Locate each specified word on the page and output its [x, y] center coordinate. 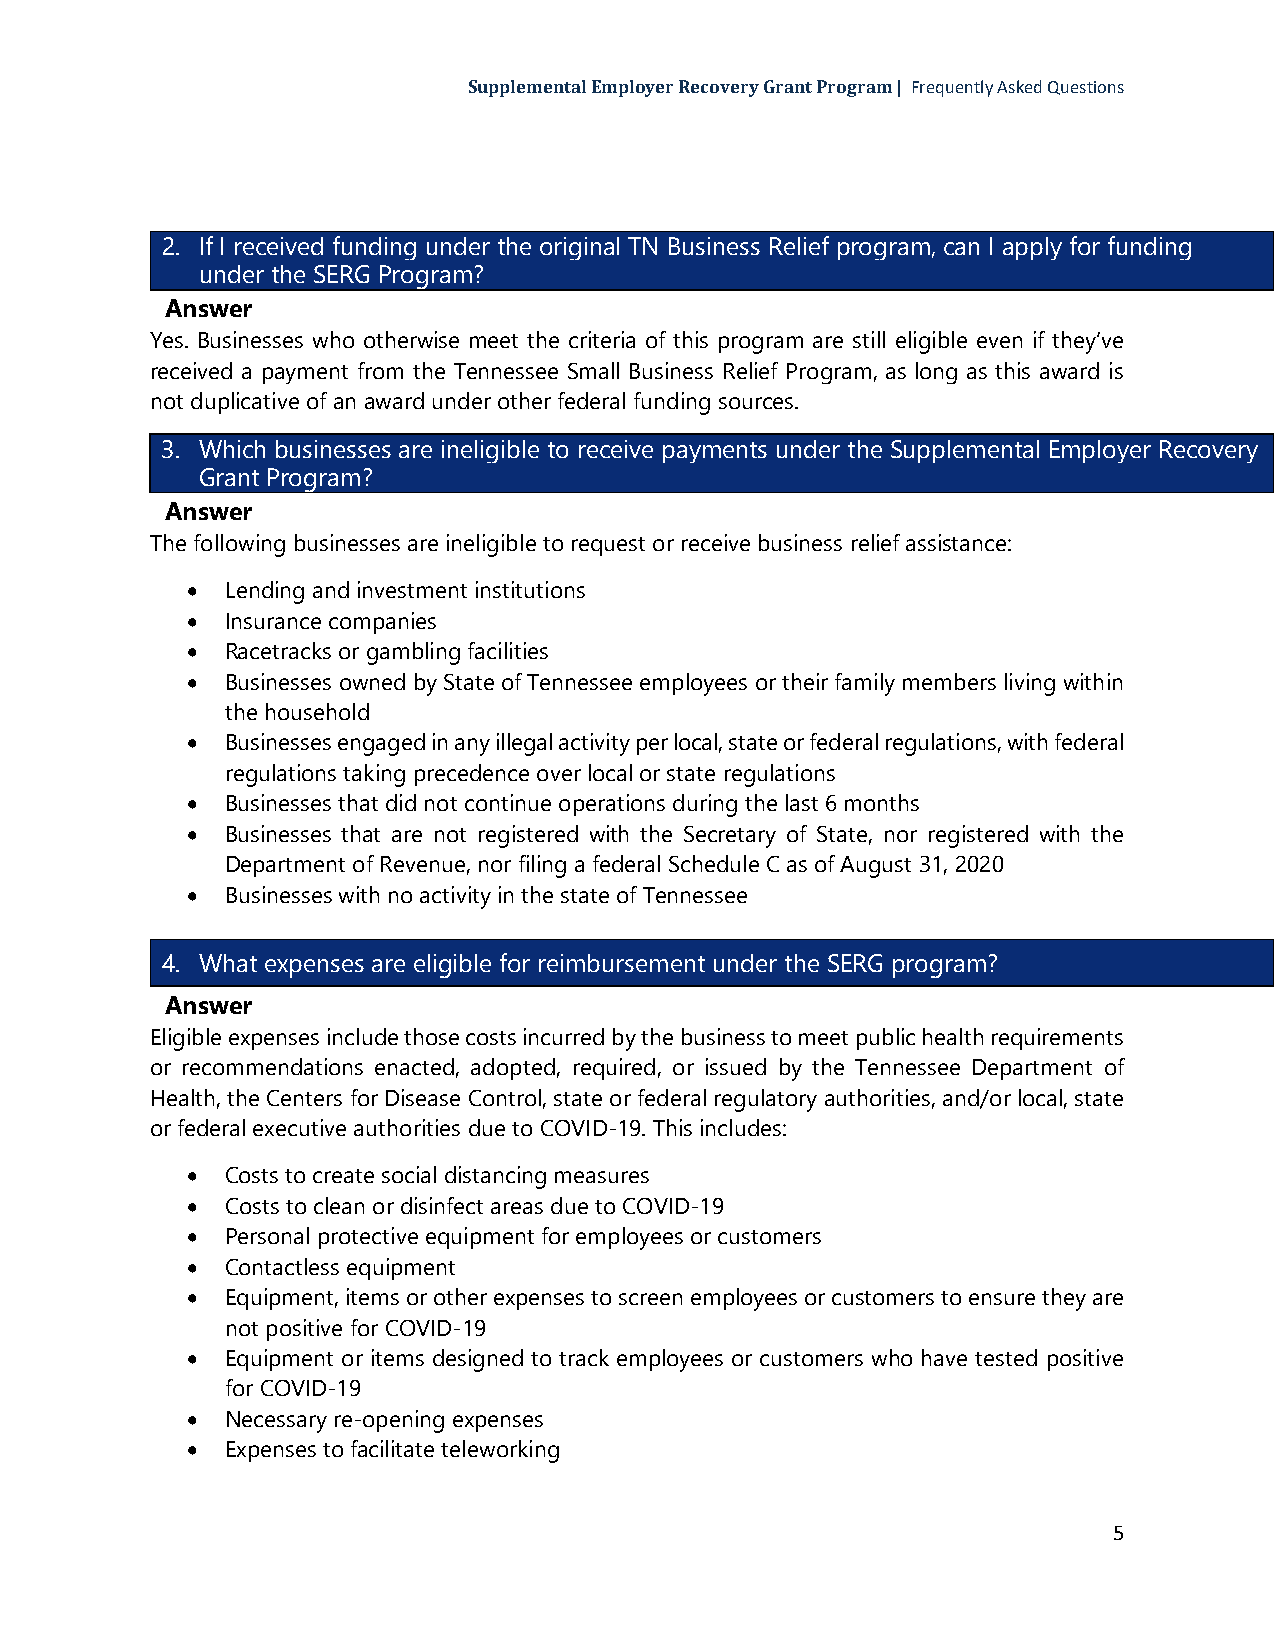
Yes [168, 340]
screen [650, 1299]
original [579, 248]
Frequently [953, 88]
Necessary [277, 1422]
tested [1006, 1357]
